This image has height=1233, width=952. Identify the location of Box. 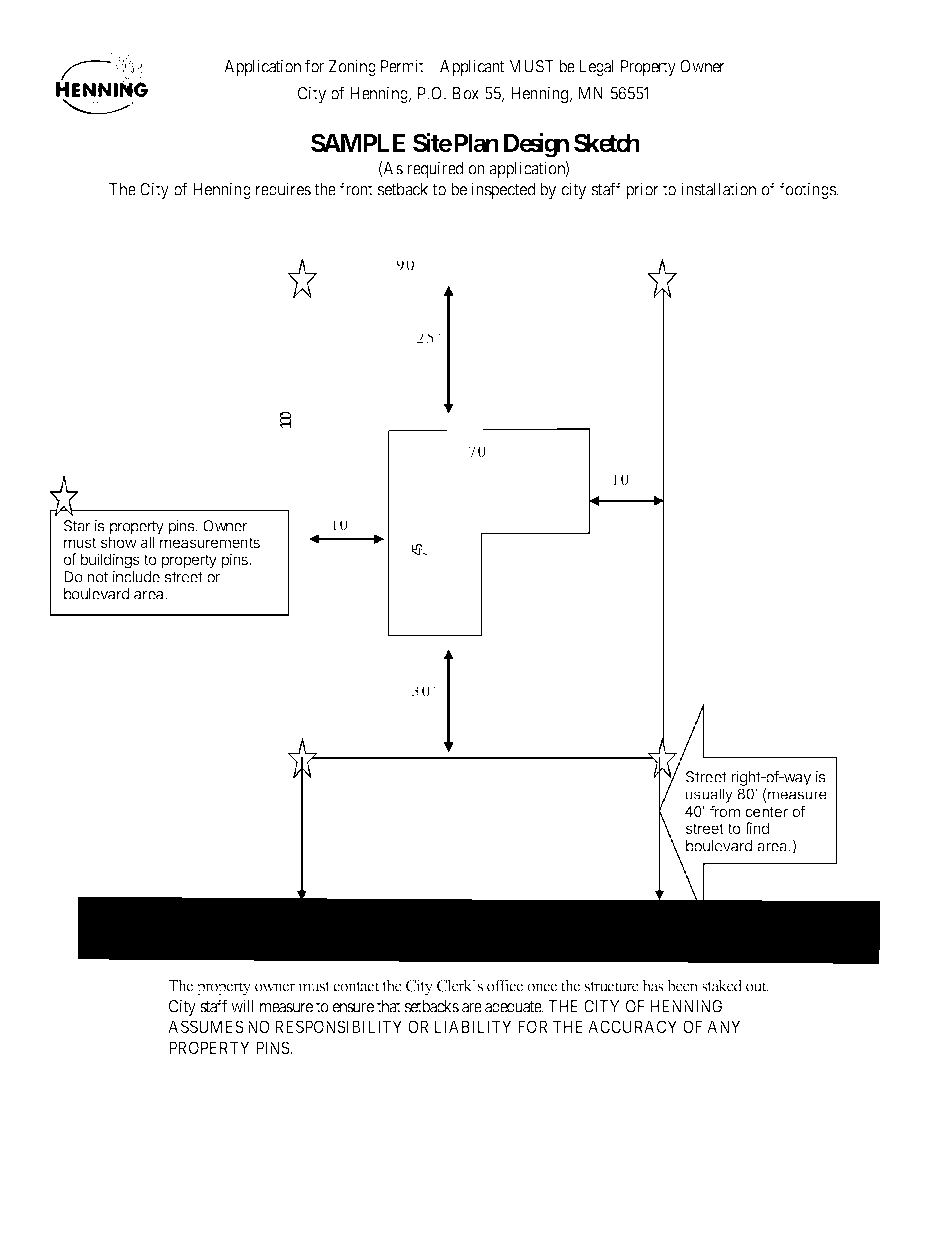
(466, 93).
